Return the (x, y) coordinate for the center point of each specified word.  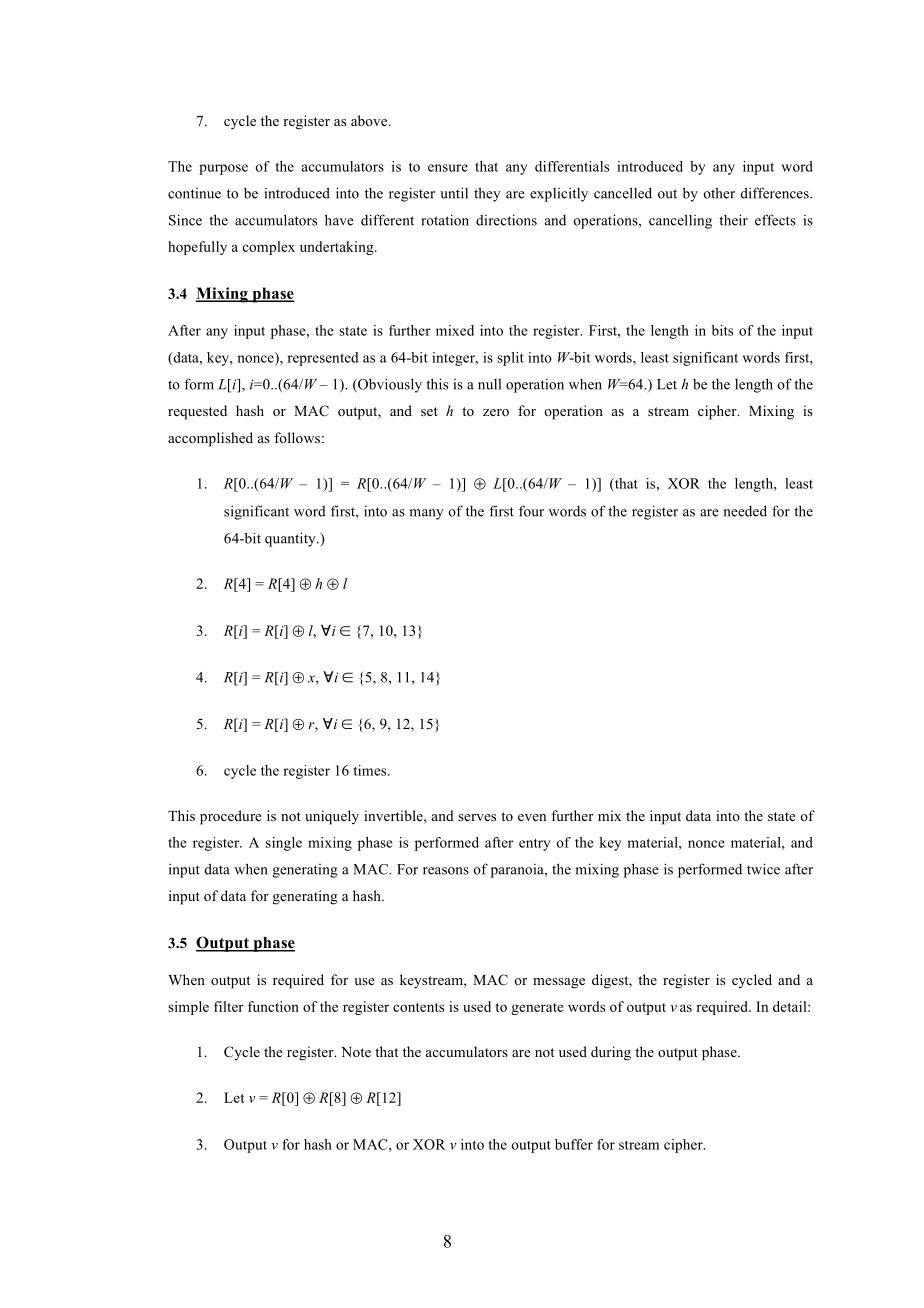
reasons (446, 871)
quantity (291, 539)
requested (197, 412)
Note (356, 1052)
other (719, 193)
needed (745, 511)
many (427, 514)
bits (722, 330)
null (489, 384)
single (284, 844)
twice (763, 869)
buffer (574, 1144)
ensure (448, 168)
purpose (223, 169)
